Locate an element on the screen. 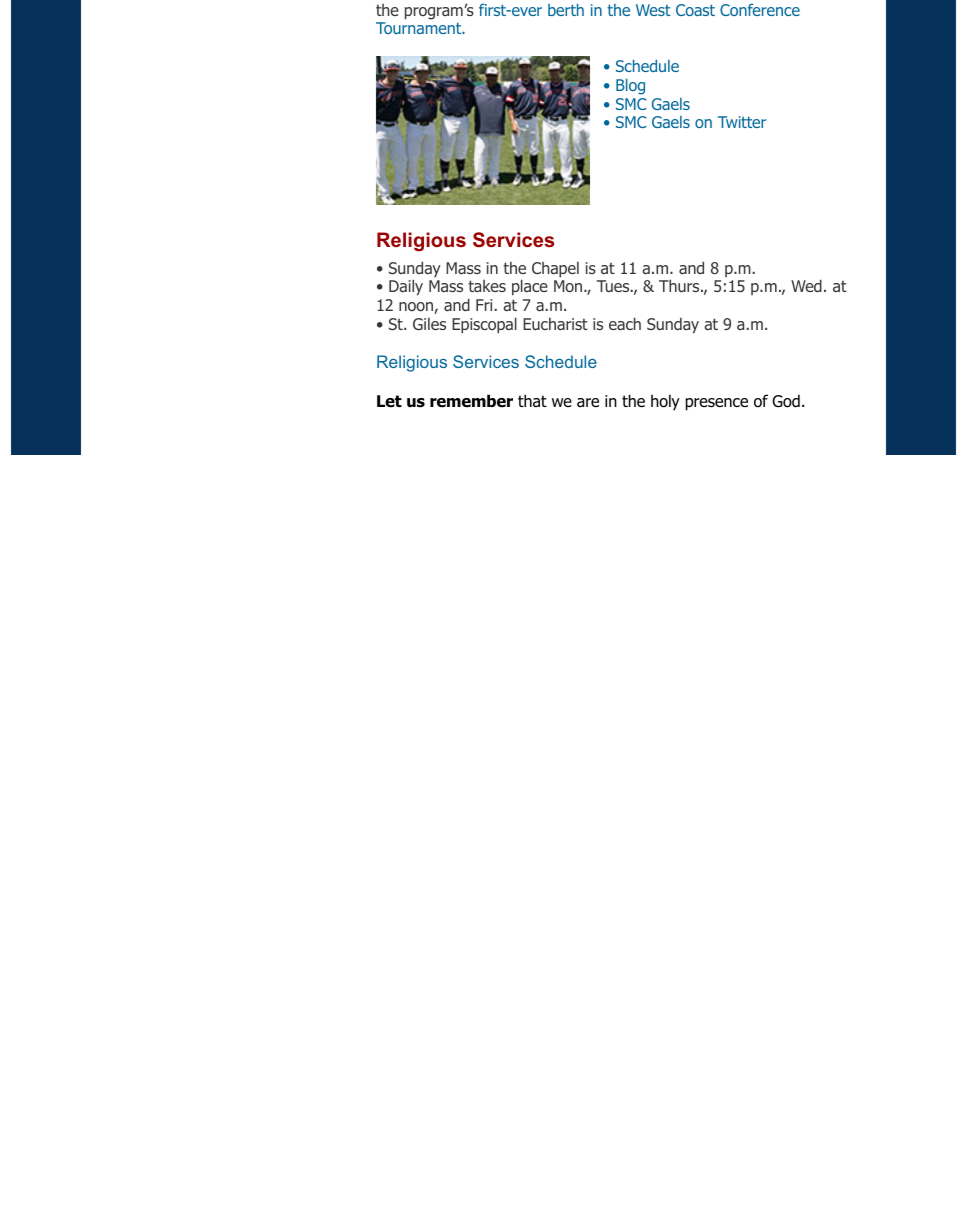 This screenshot has height=1232, width=967. Tournament is located at coordinates (420, 28).
